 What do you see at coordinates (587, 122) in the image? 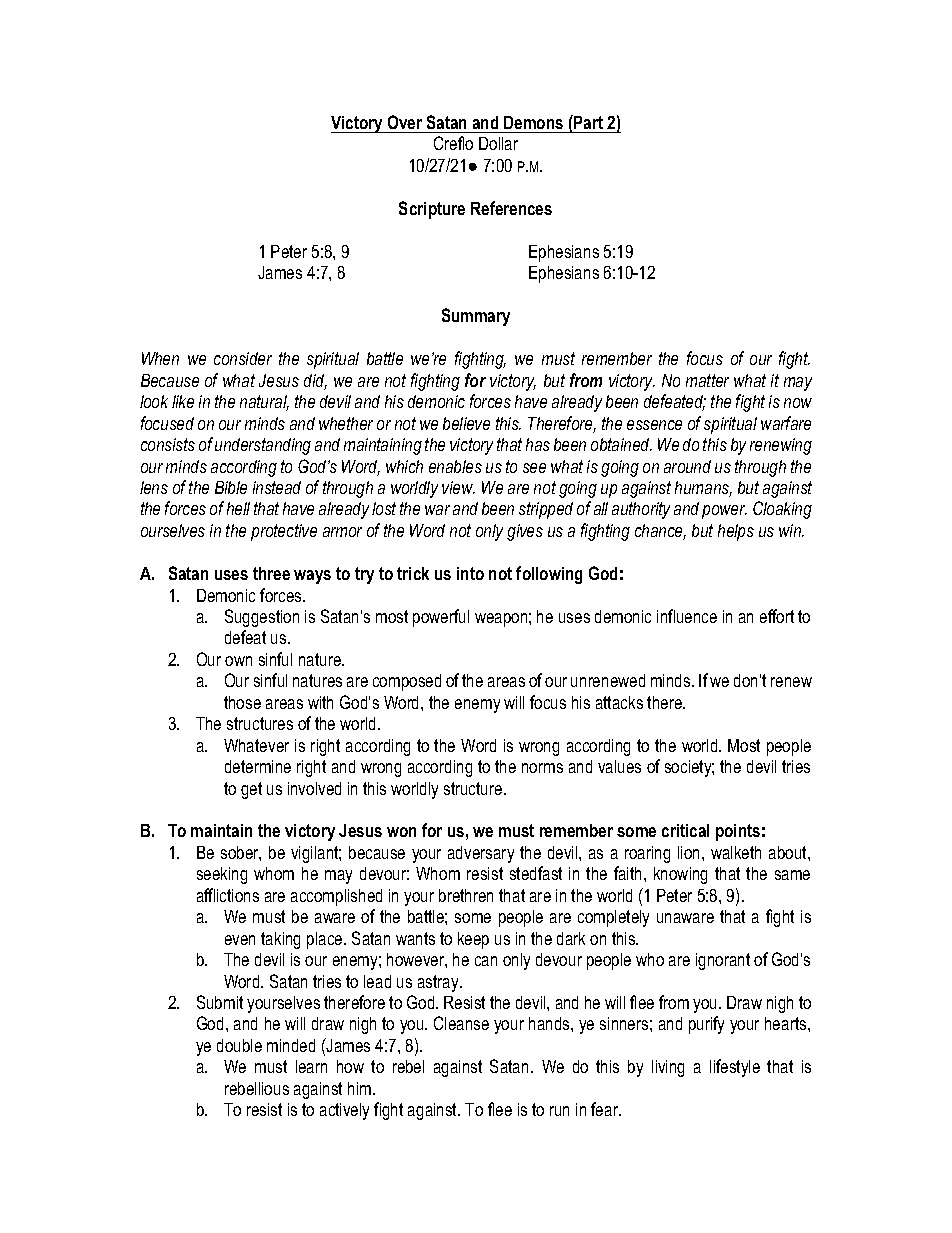
I see `Part` at bounding box center [587, 122].
